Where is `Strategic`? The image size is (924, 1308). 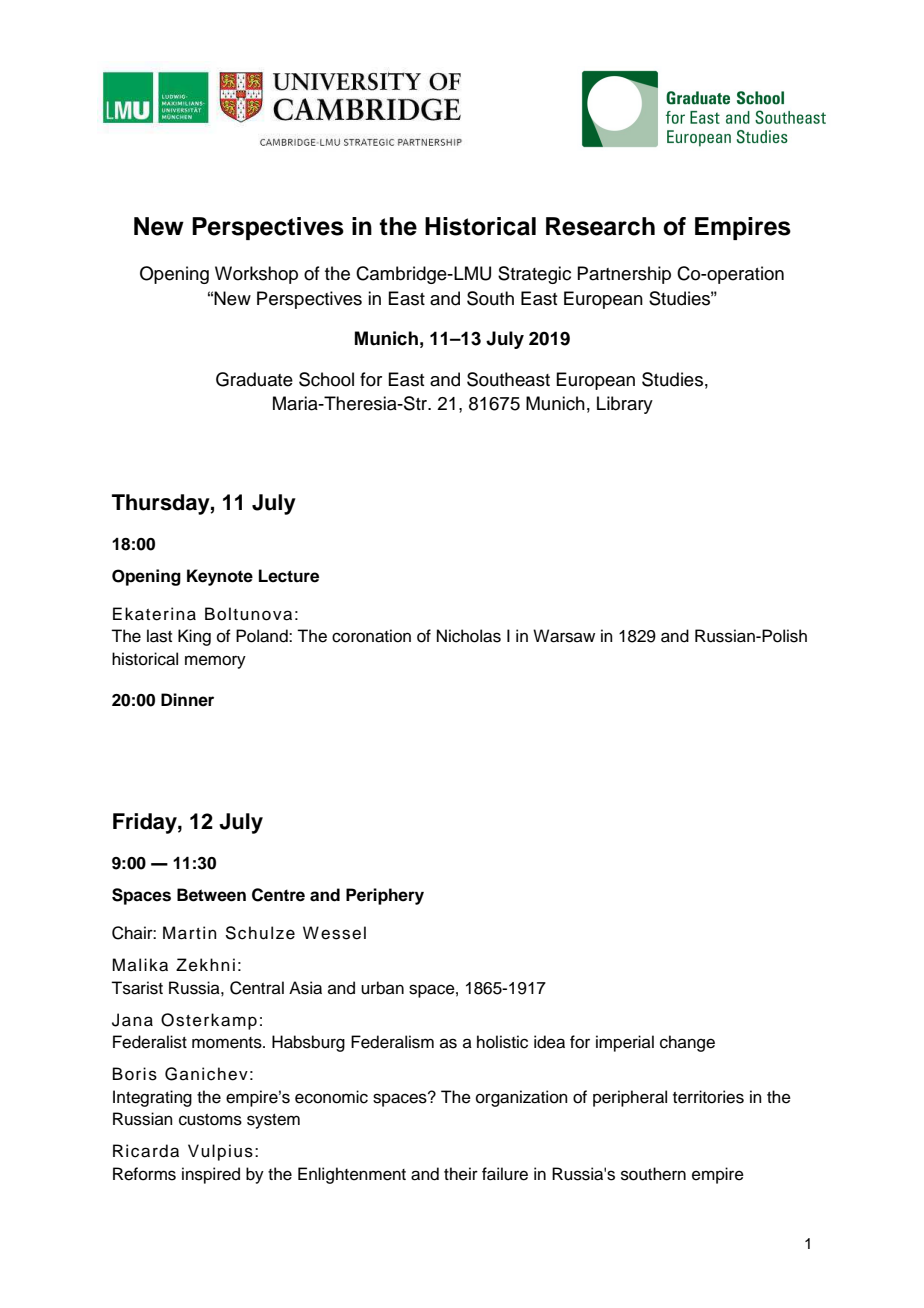 Strategic is located at coordinates (534, 275).
